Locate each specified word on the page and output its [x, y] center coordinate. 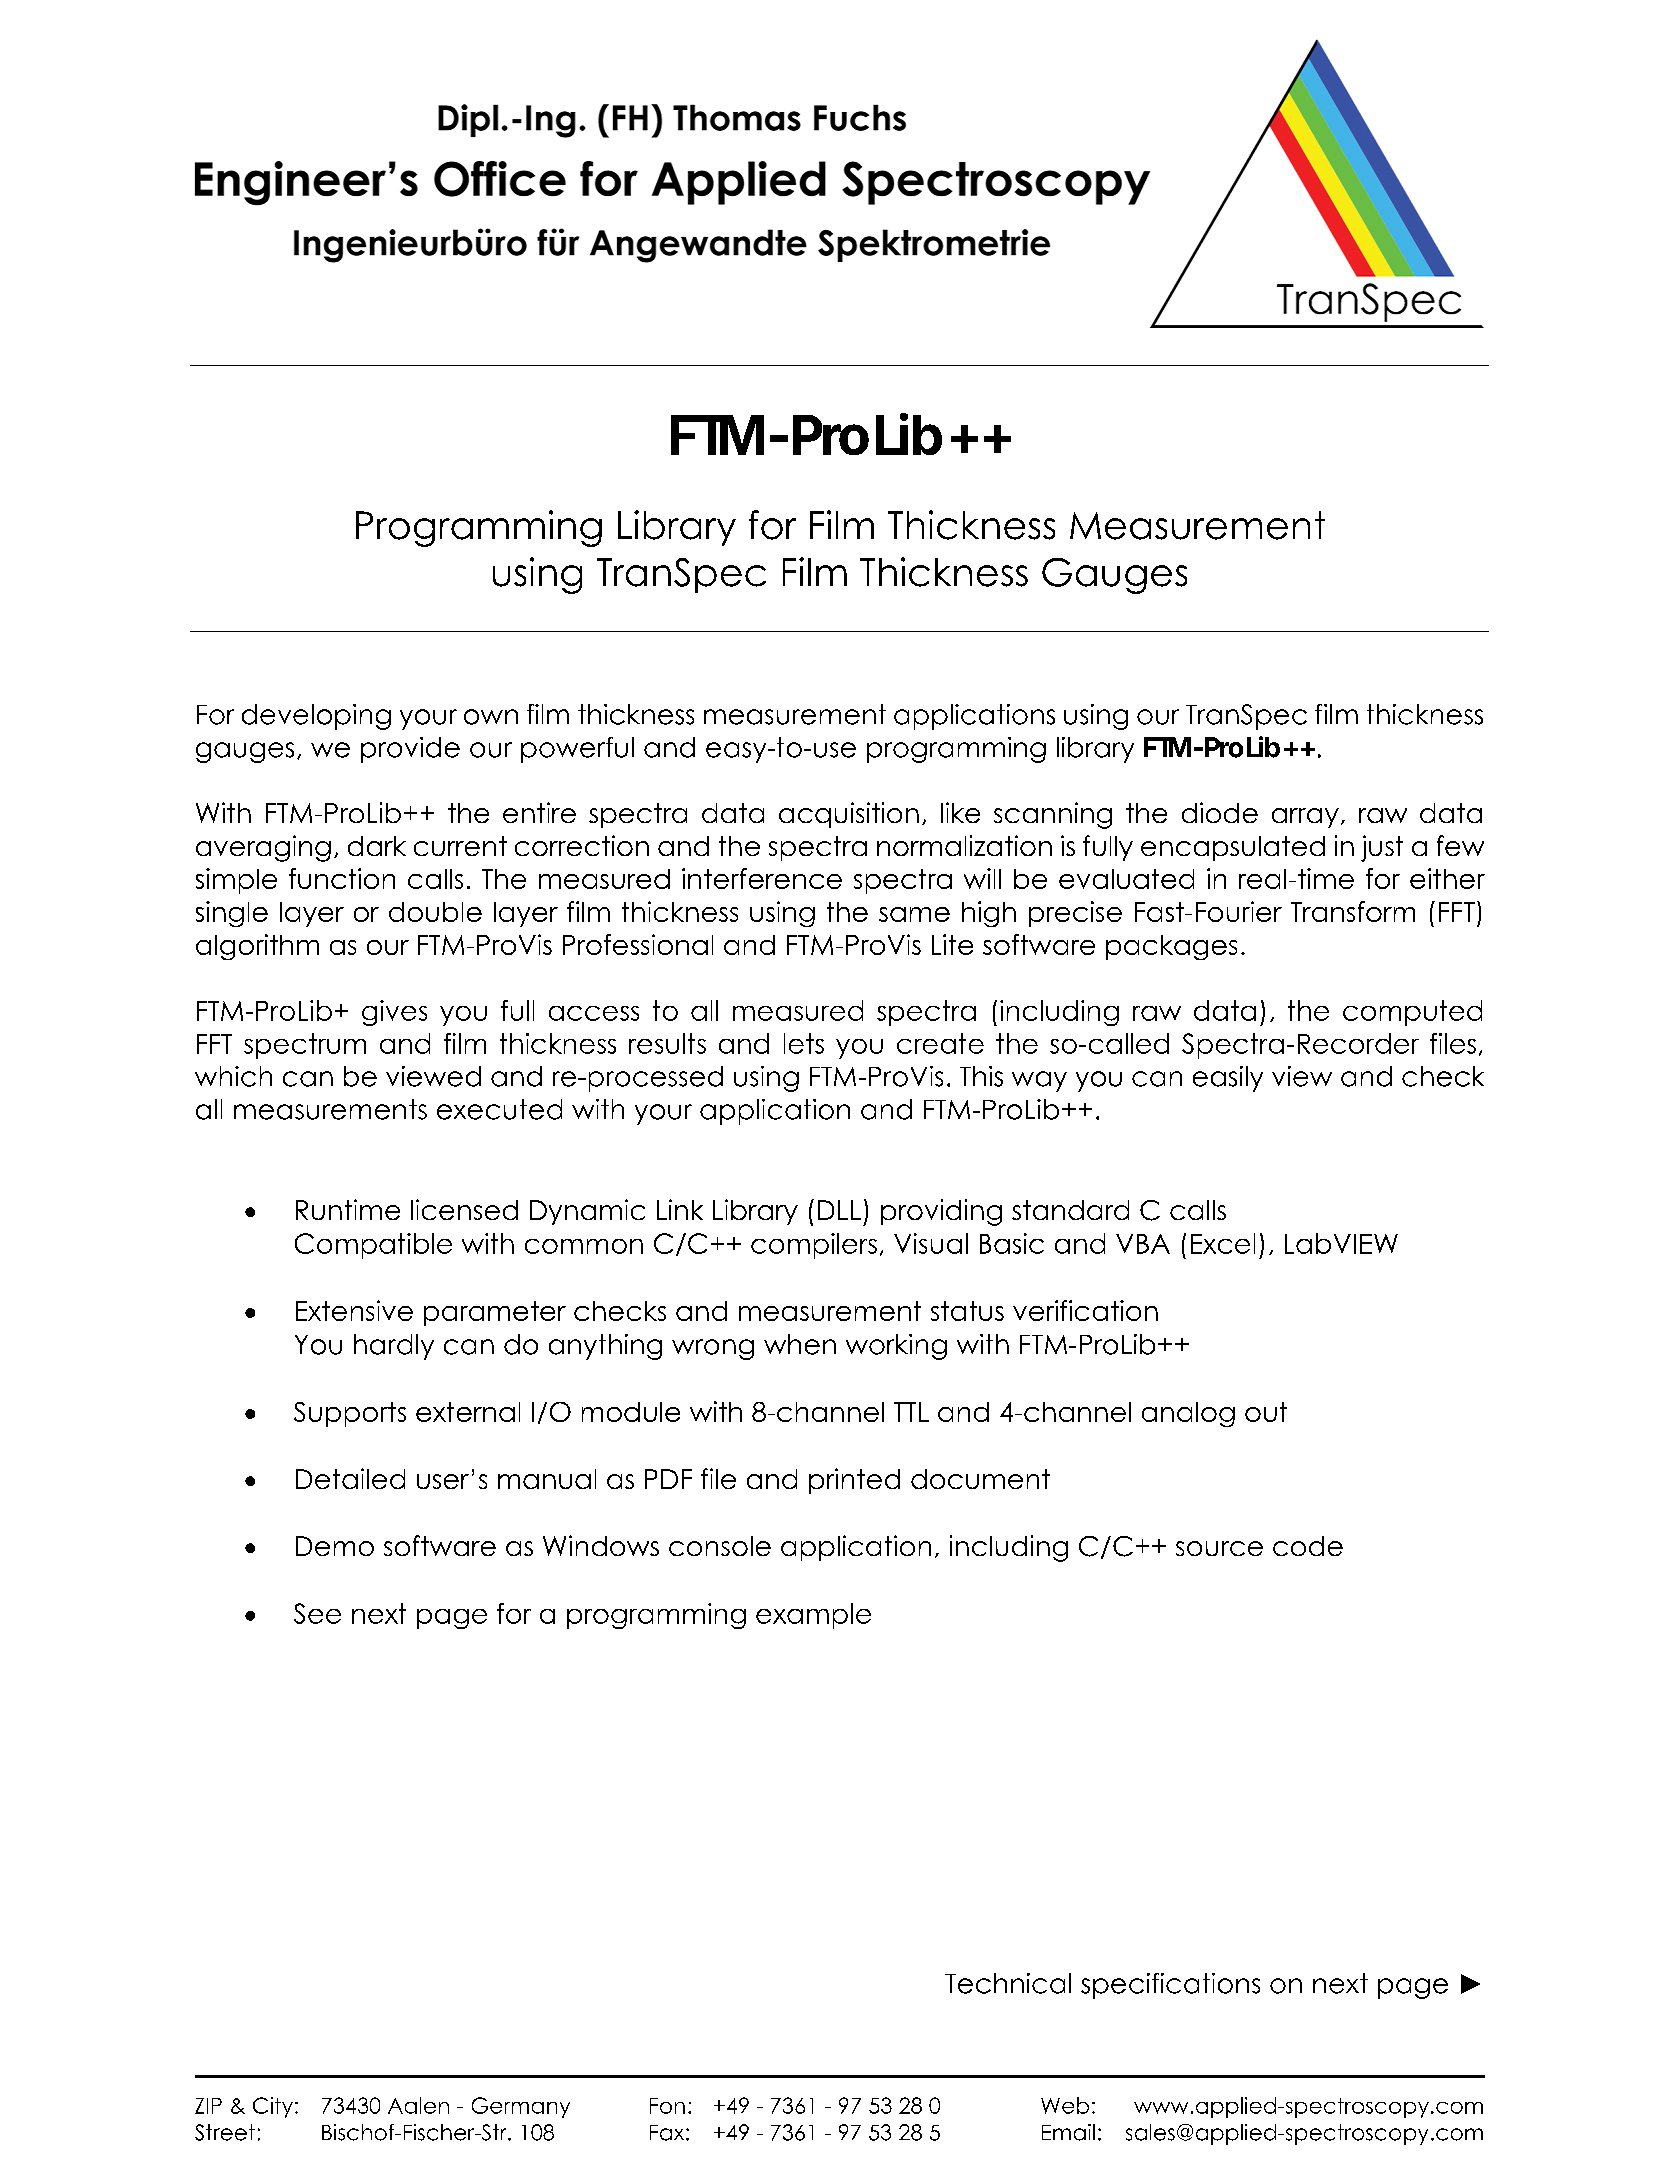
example [813, 1616]
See [317, 1613]
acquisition [849, 815]
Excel [1223, 1243]
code [1308, 1546]
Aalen [418, 2105]
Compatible [373, 1246]
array [1305, 818]
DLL [839, 1210]
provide [410, 750]
